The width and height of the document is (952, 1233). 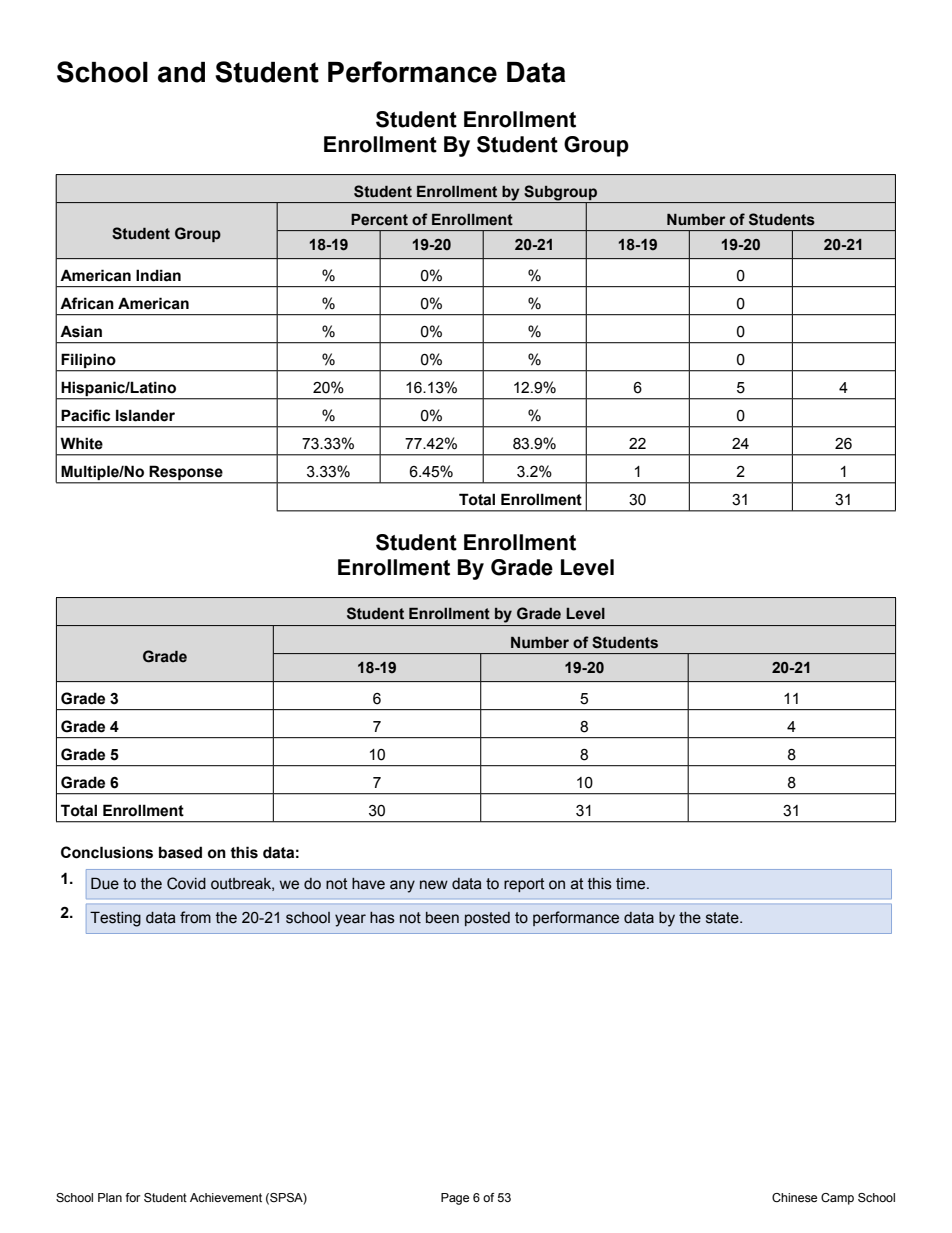 I want to click on been, so click(x=442, y=918).
